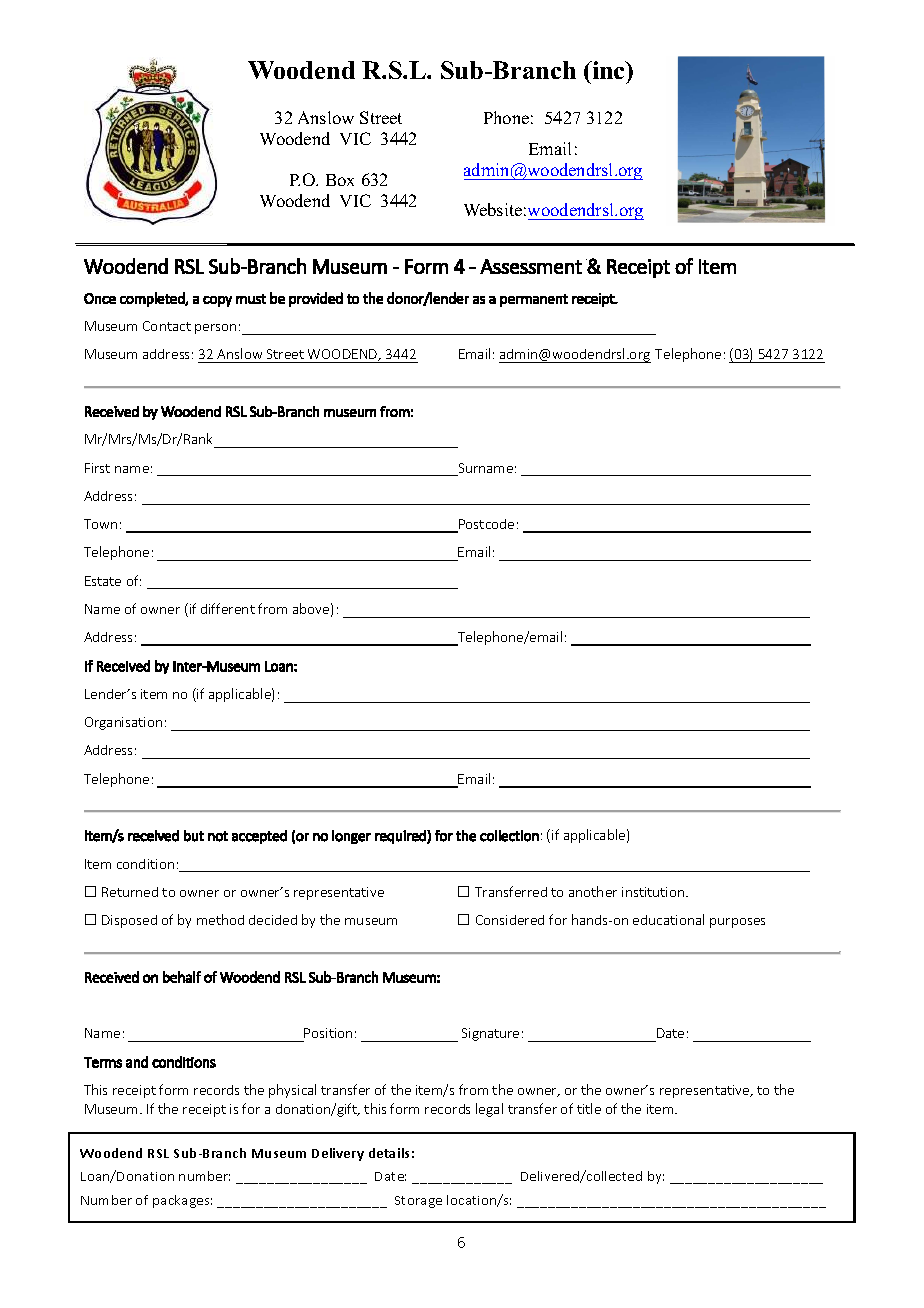  I want to click on First, so click(97, 468).
